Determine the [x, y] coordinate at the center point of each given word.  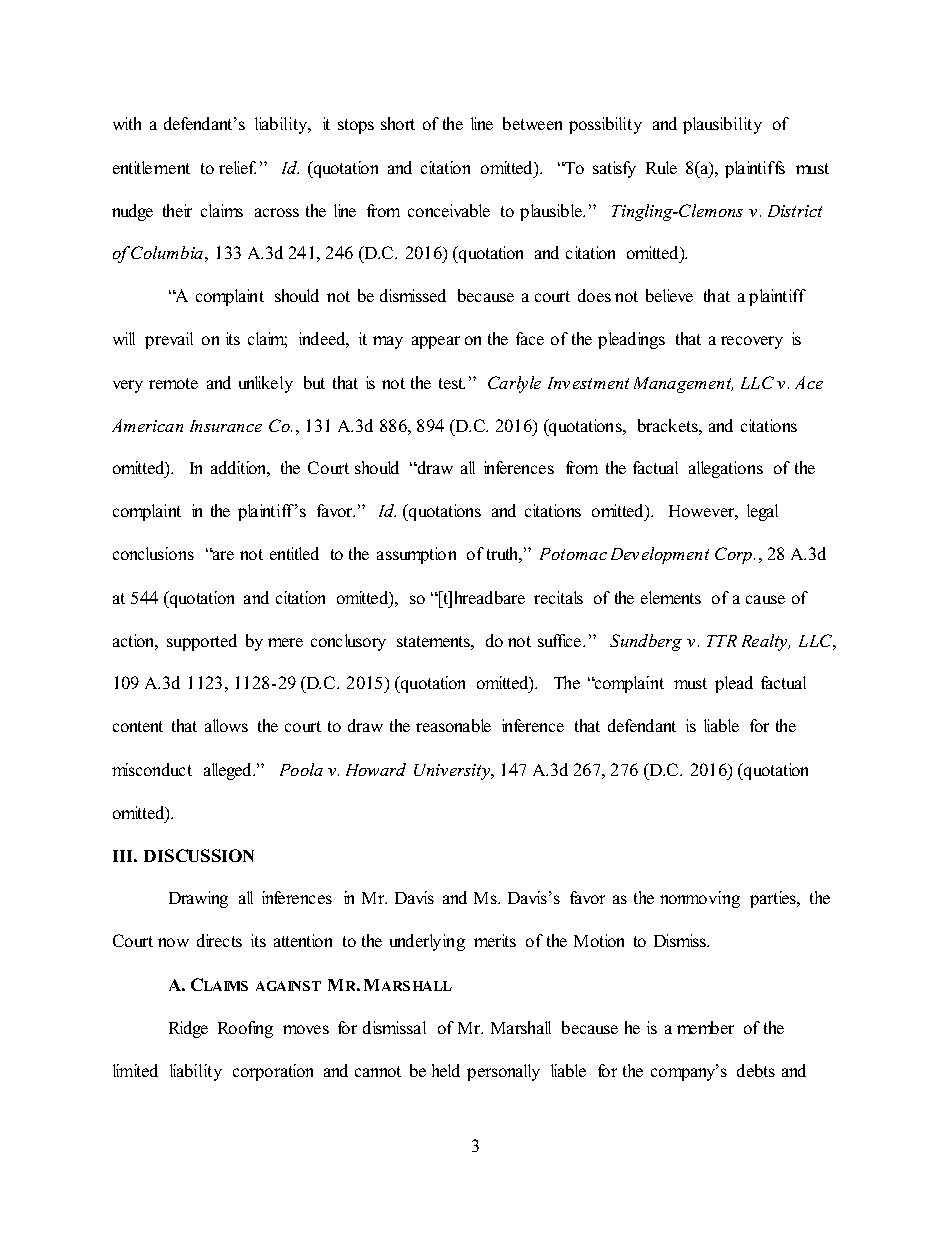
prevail [169, 340]
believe [669, 295]
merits [495, 940]
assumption [416, 555]
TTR [722, 641]
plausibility [722, 125]
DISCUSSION [199, 855]
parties [774, 899]
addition [240, 469]
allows [226, 725]
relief [237, 167]
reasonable [453, 725]
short [398, 123]
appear [436, 342]
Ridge [188, 1029]
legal [762, 512]
